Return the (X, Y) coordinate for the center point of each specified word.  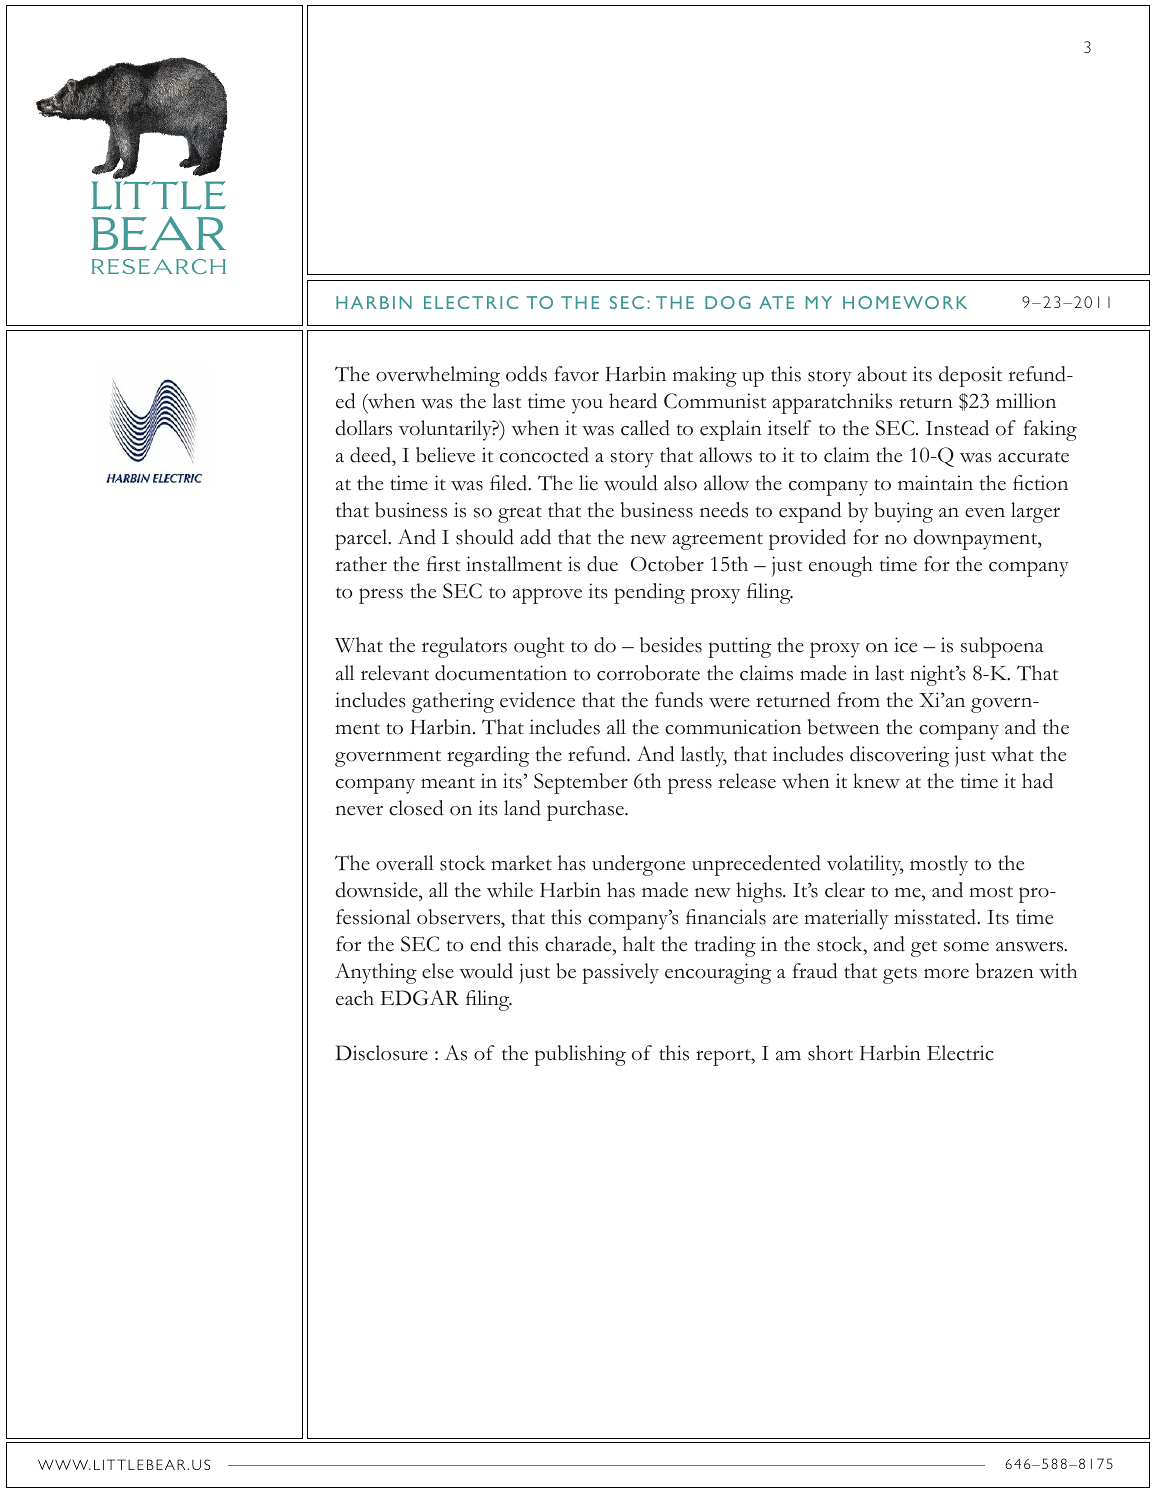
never (359, 810)
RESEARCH (159, 266)
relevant (395, 673)
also (680, 483)
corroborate (648, 673)
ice (905, 645)
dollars (364, 428)
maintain (935, 482)
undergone (638, 865)
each (355, 998)
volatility (865, 865)
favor (576, 374)
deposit (970, 376)
